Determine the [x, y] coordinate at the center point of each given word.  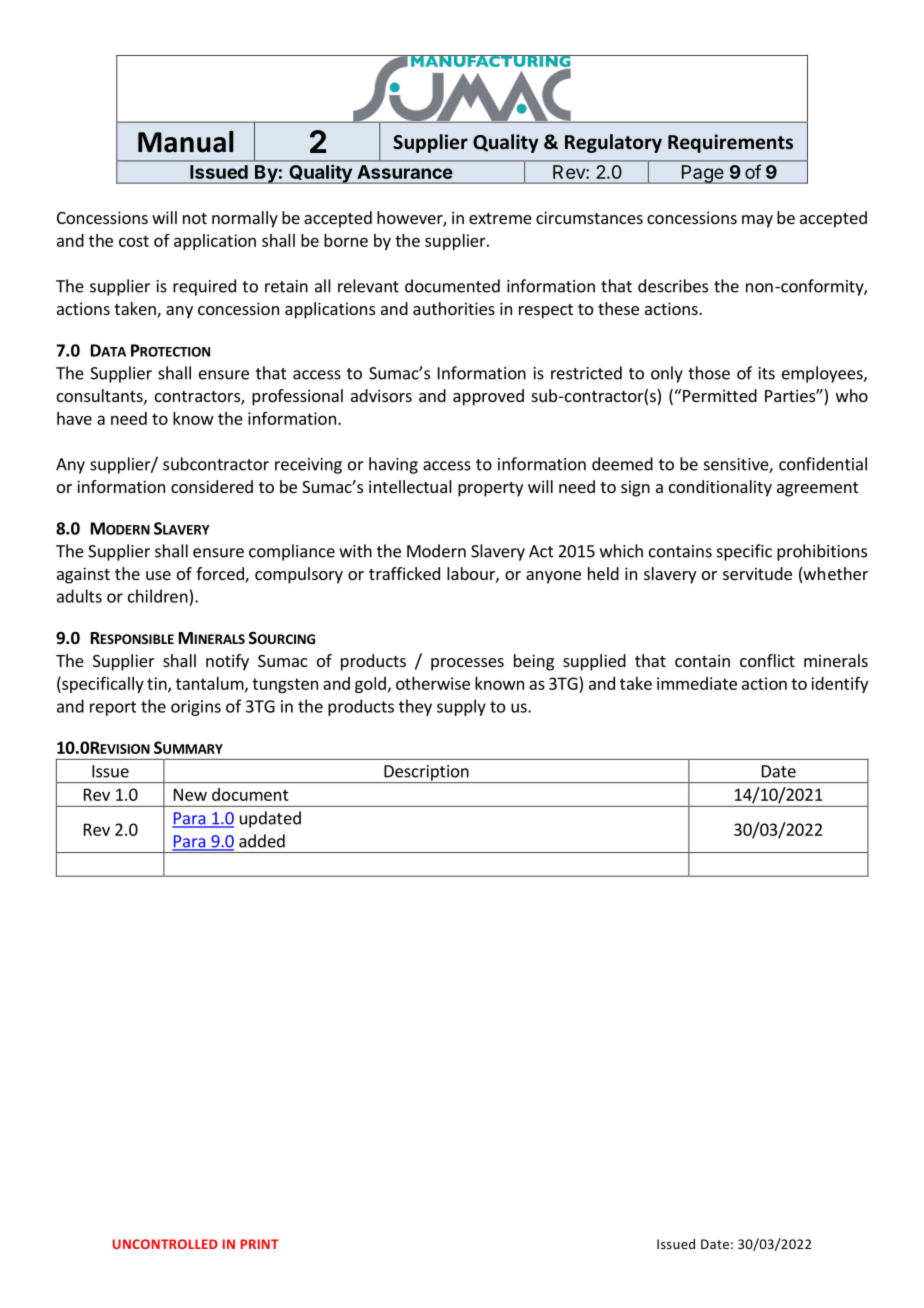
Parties [791, 395]
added [262, 841]
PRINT [260, 1244]
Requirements [730, 143]
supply [461, 707]
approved [488, 397]
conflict [767, 660]
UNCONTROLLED [165, 1244]
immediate [697, 683]
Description [426, 774]
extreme [500, 218]
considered [212, 486]
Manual [186, 142]
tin [158, 684]
